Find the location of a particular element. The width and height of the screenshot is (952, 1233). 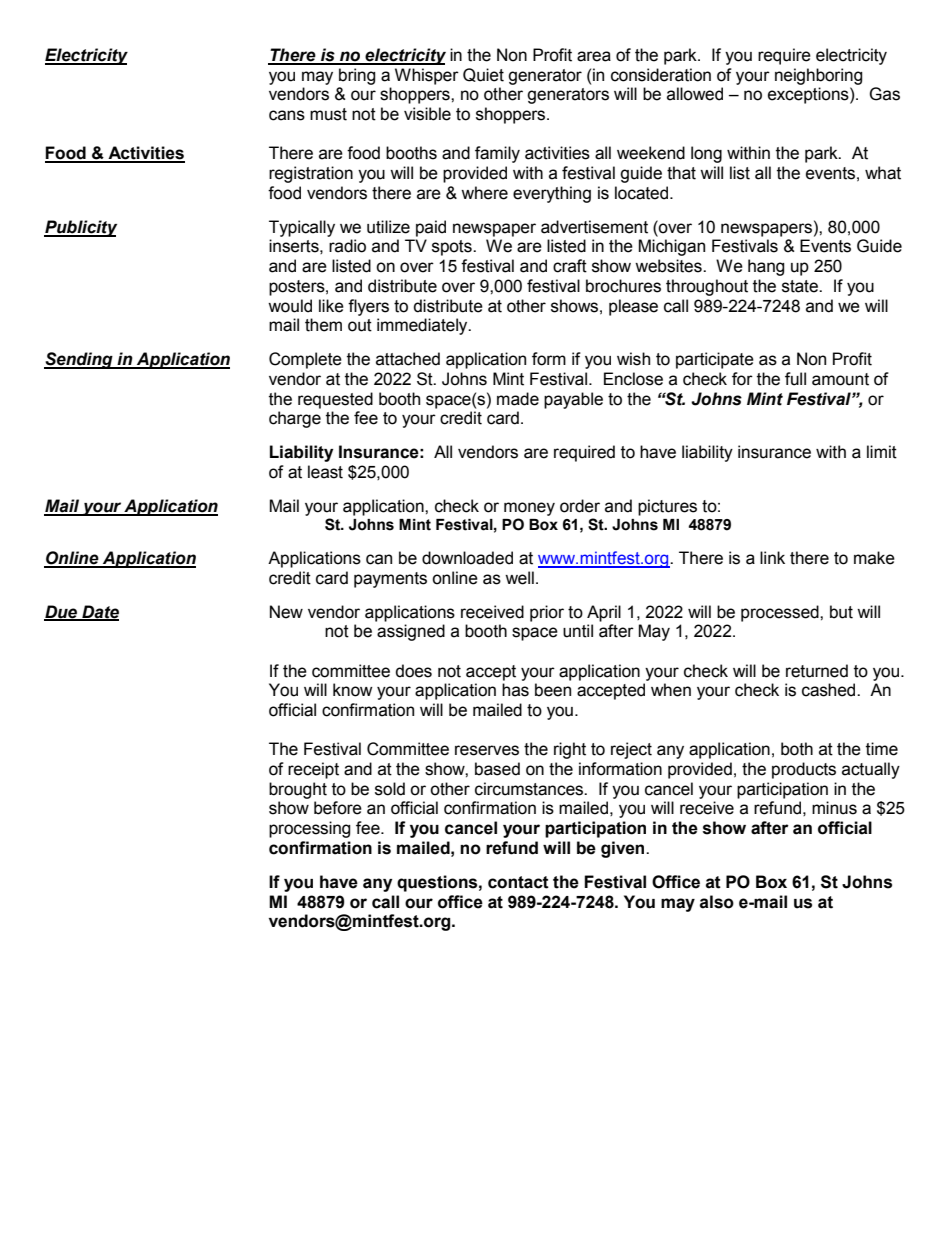

money is located at coordinates (529, 509).
